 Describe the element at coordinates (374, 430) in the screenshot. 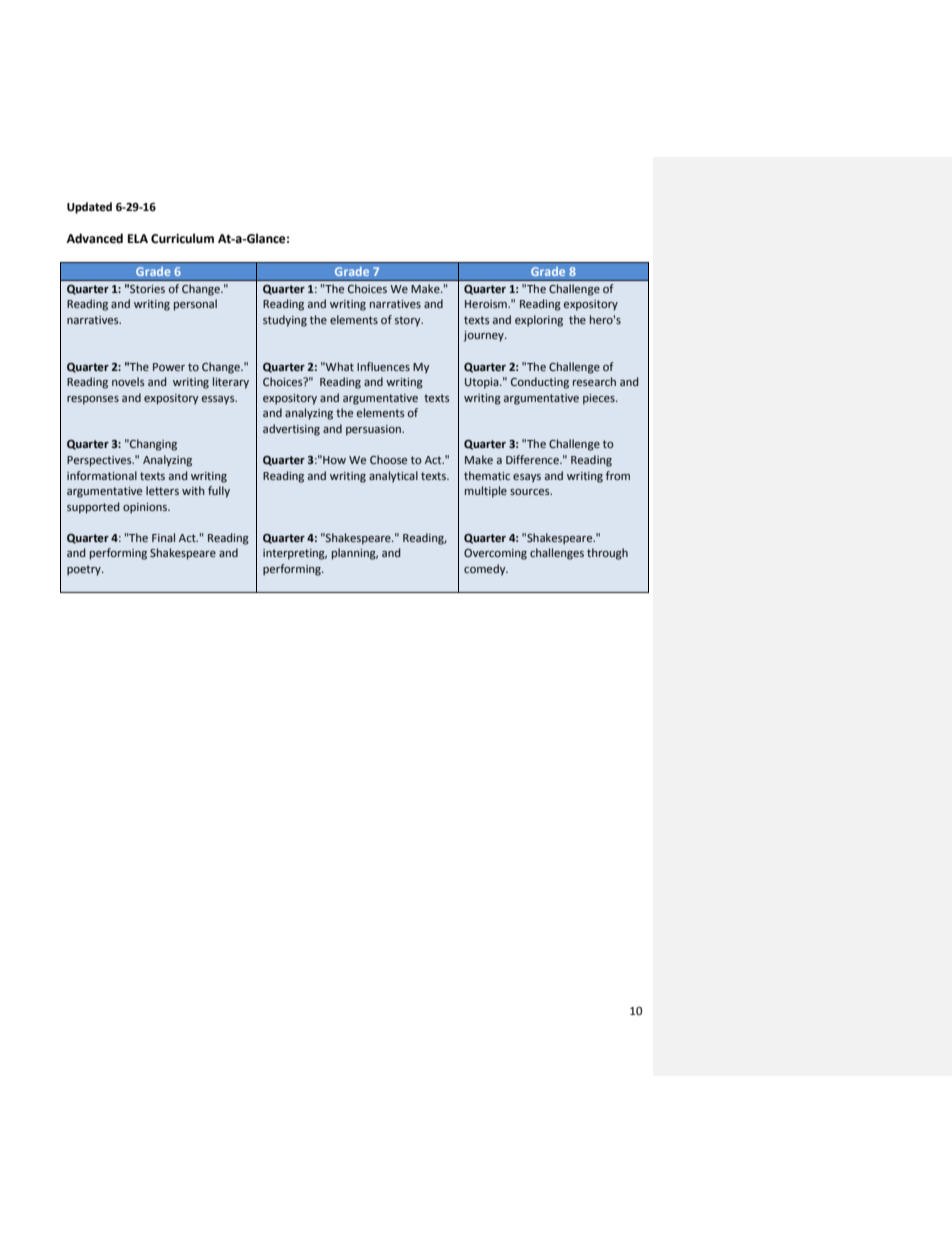

I see `persuasion` at that location.
